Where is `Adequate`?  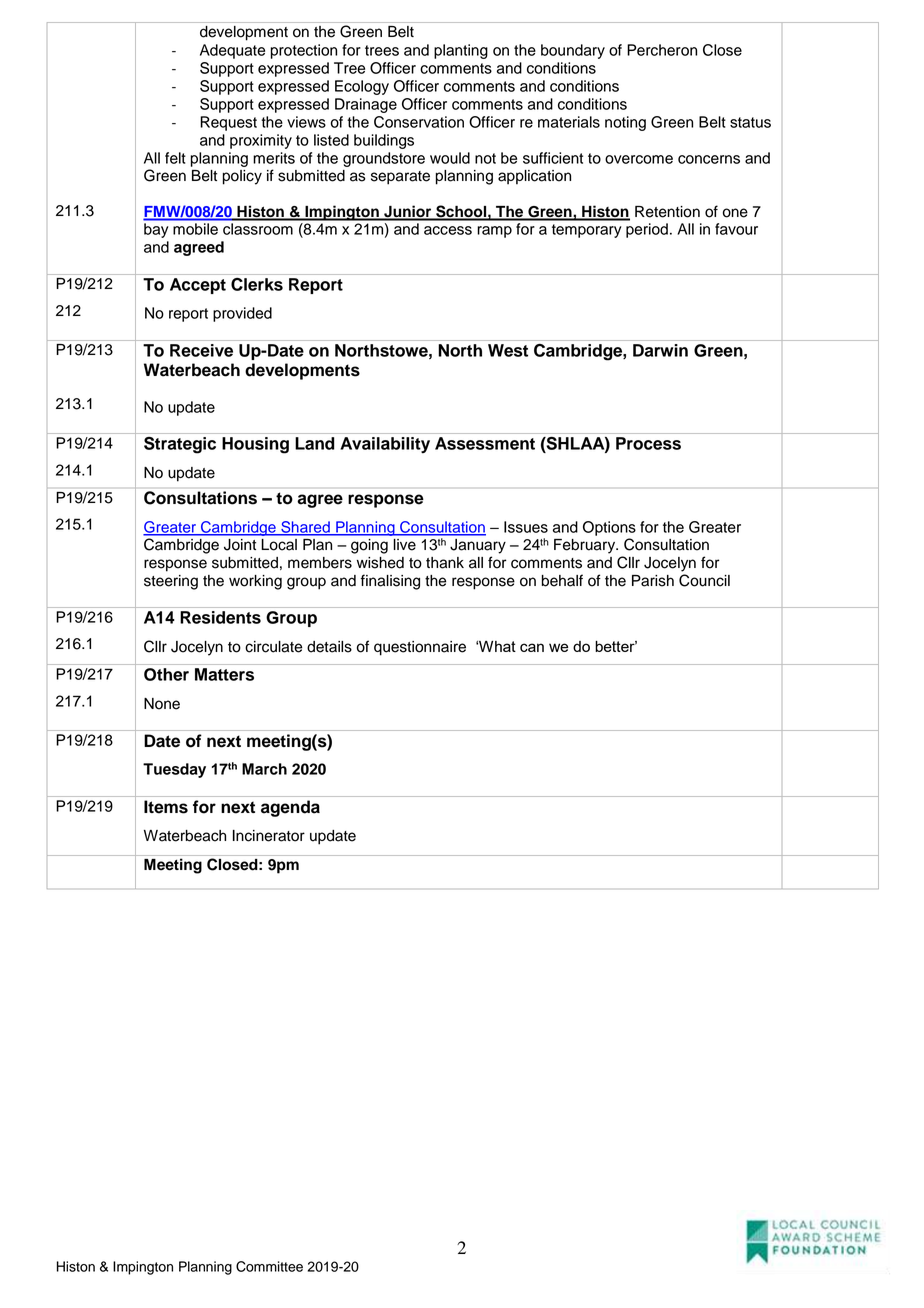
Adequate is located at coordinates (232, 51).
